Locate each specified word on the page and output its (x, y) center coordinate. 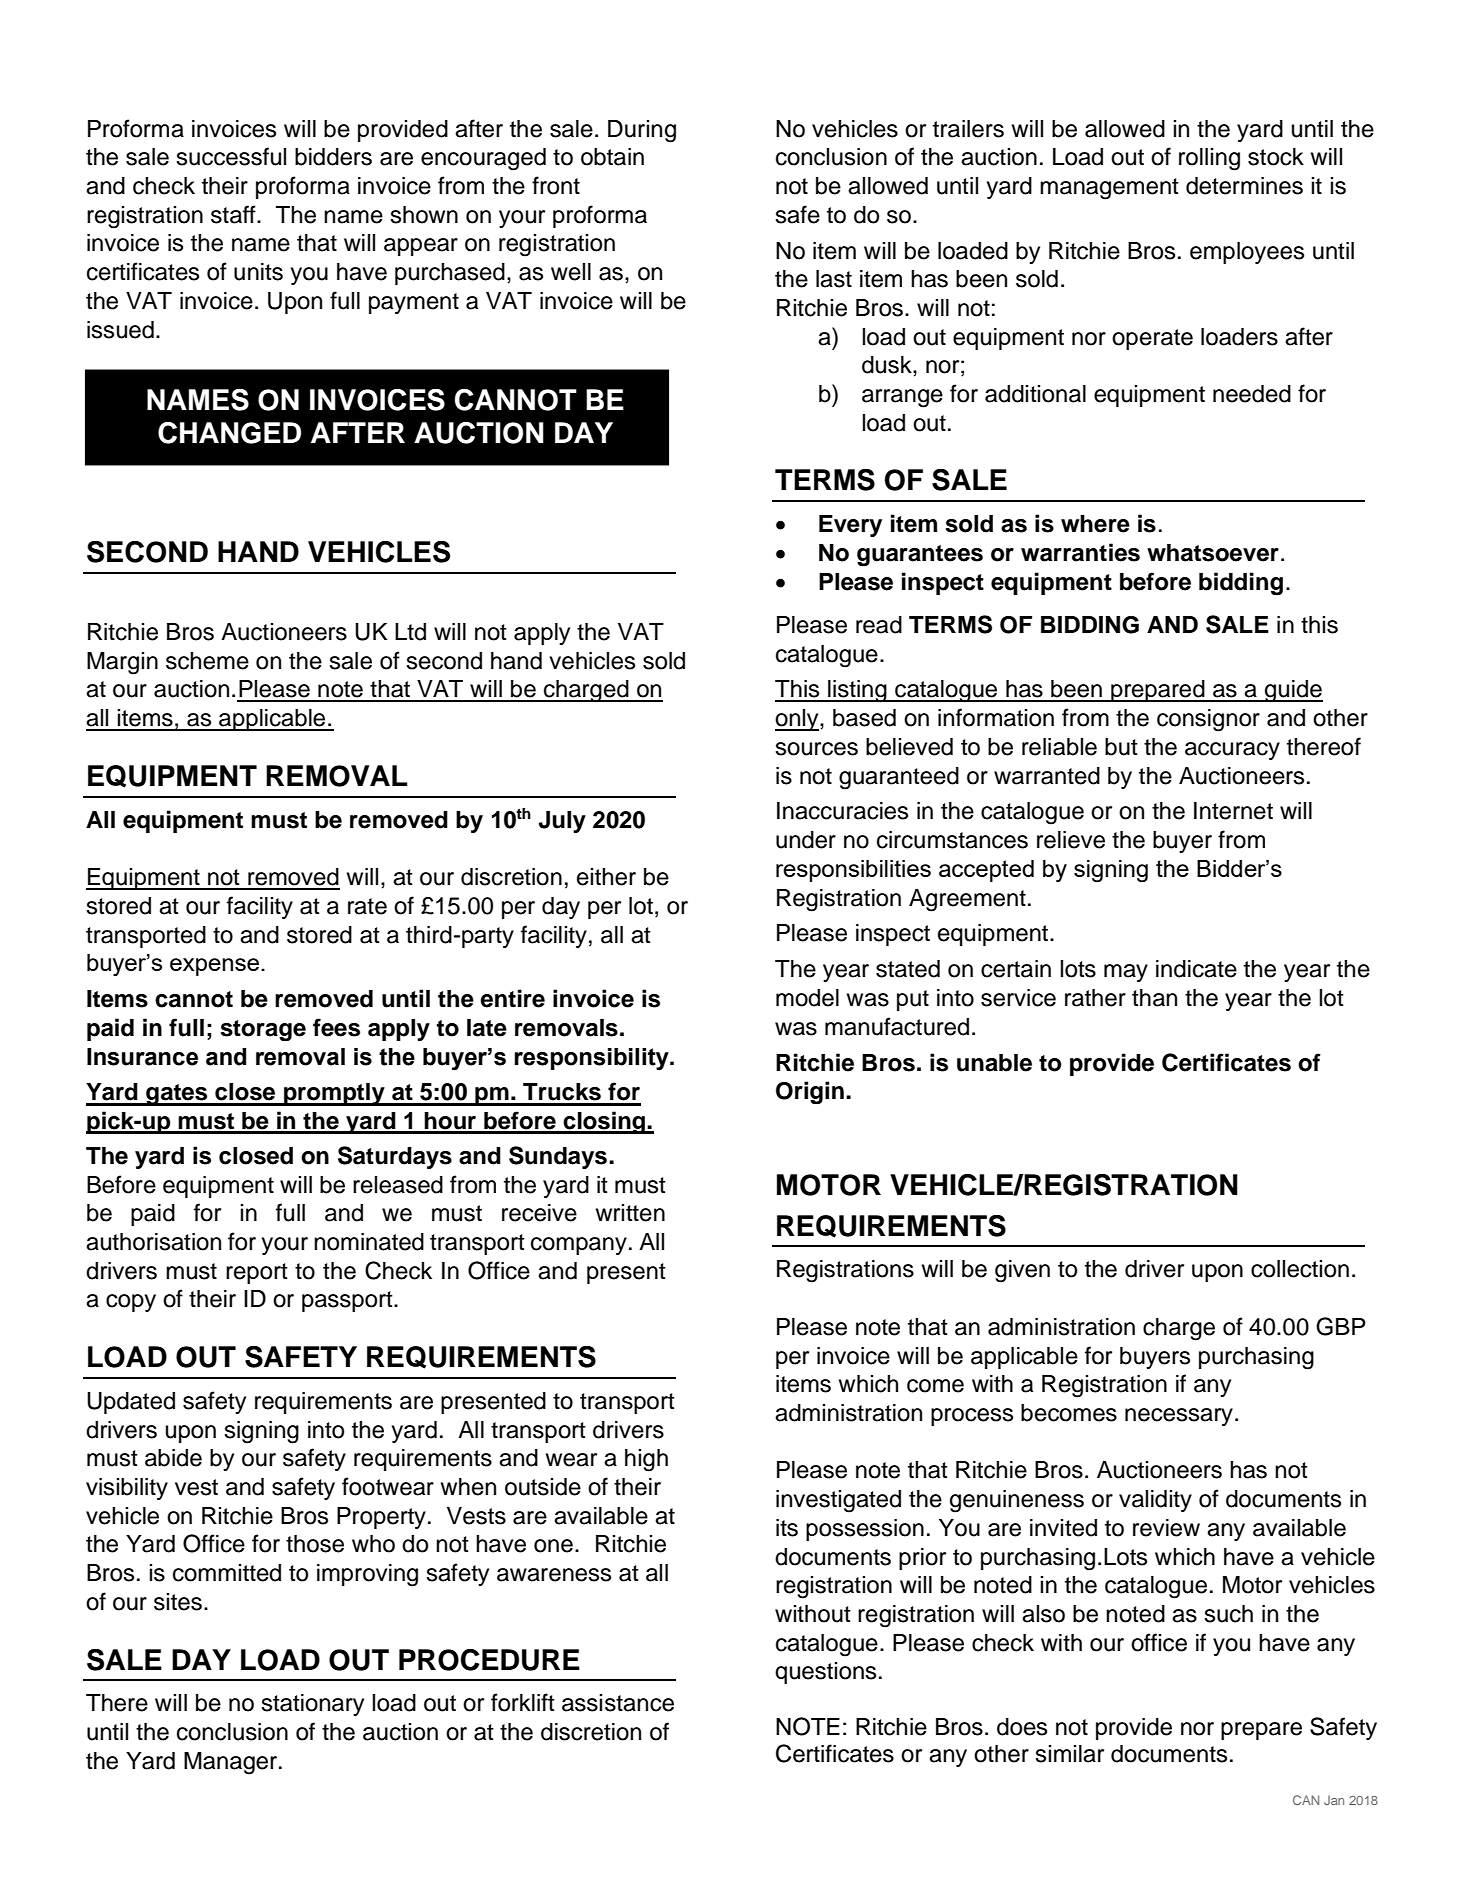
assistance (618, 1703)
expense (214, 967)
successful (231, 156)
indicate (1196, 969)
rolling (1209, 159)
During (642, 131)
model (807, 998)
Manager (232, 1763)
